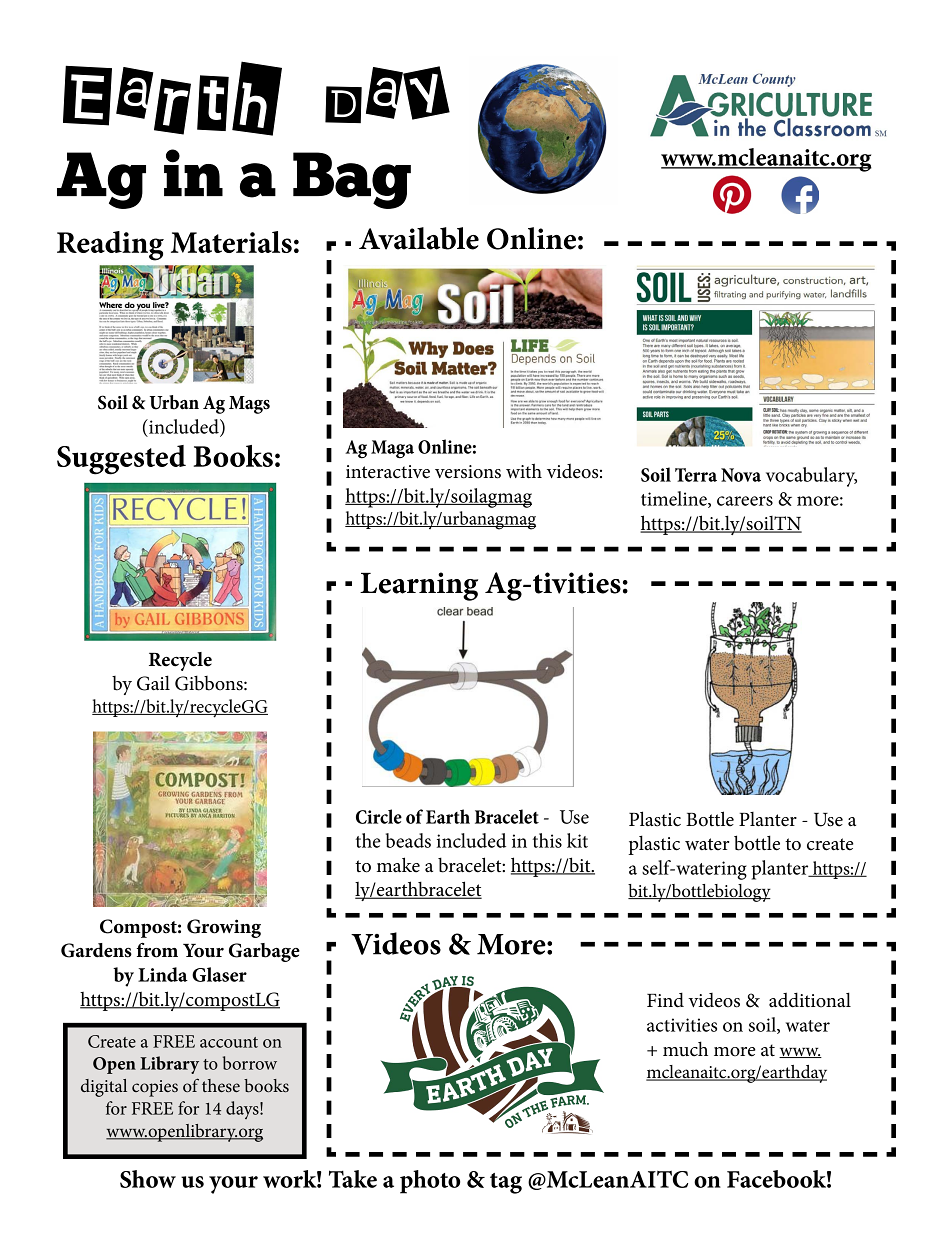  Describe the element at coordinates (419, 238) in the screenshot. I see `Available` at that location.
